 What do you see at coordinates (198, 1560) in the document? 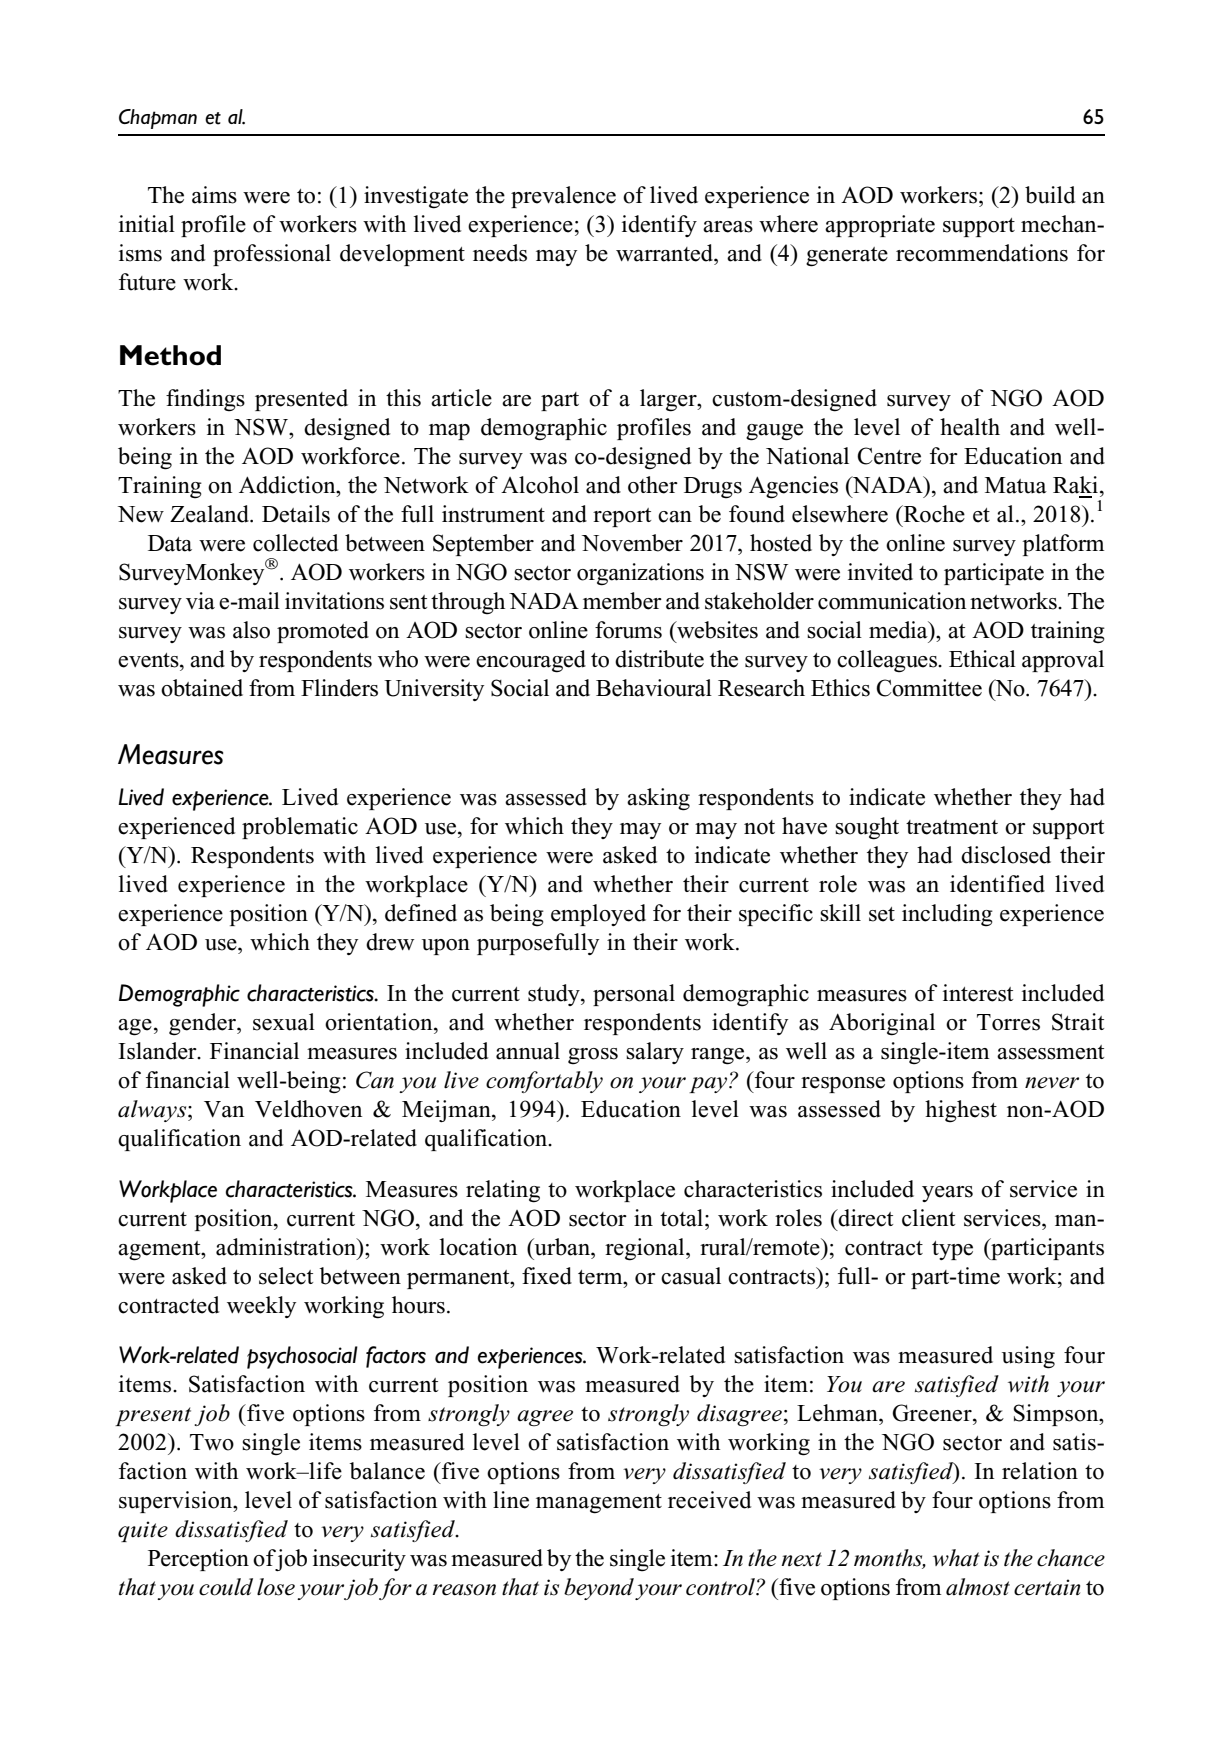
I see `Perception` at bounding box center [198, 1560].
